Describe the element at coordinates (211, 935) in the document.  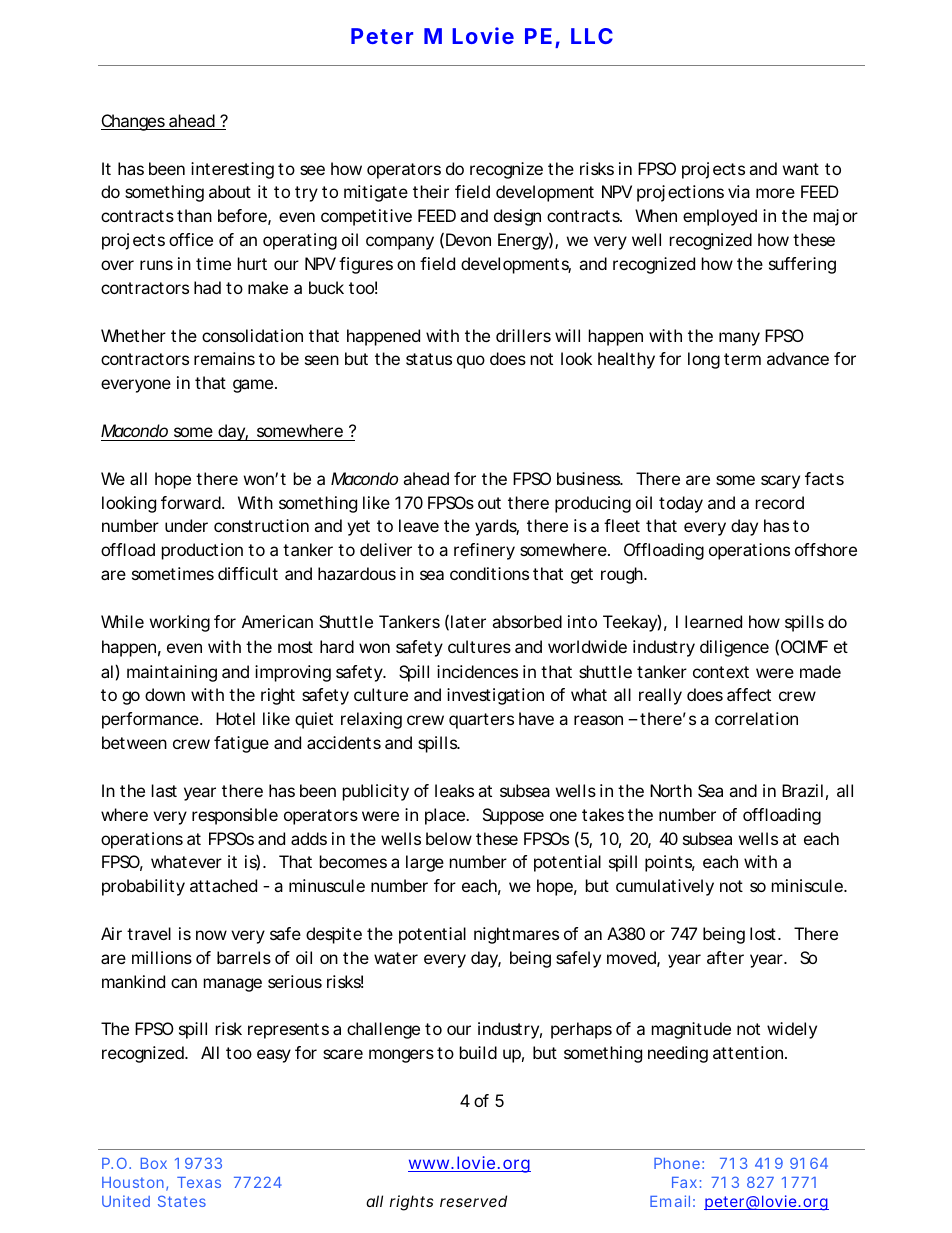
I see `now` at that location.
